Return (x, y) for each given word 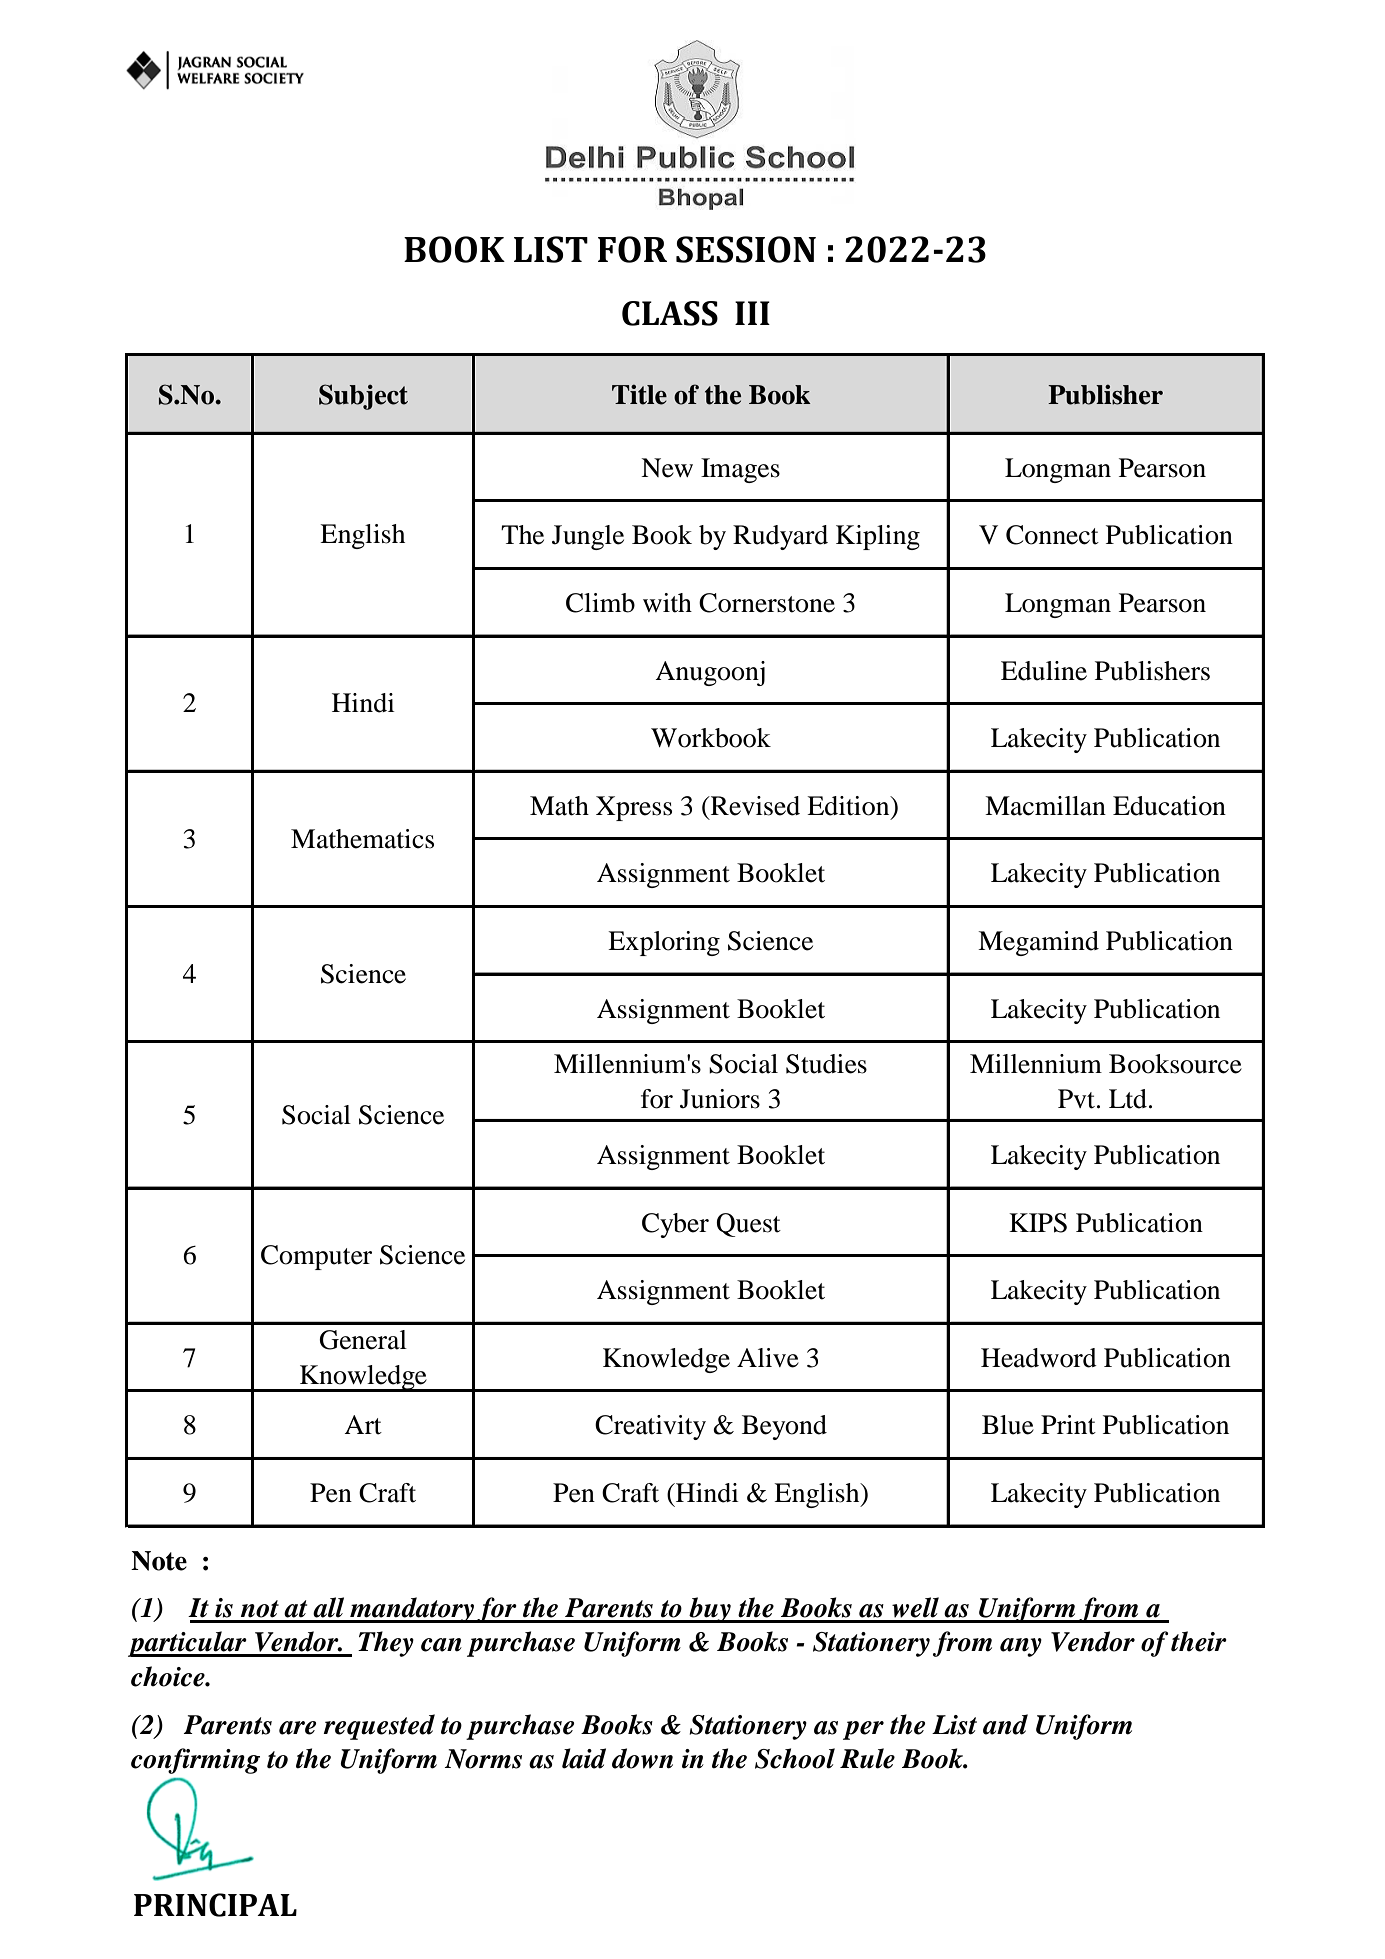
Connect (1052, 535)
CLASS (670, 313)
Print (1068, 1425)
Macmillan (1045, 806)
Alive (768, 1358)
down (642, 1758)
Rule (867, 1758)
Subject (363, 397)
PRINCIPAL (215, 1905)
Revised (754, 806)
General (363, 1340)
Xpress (634, 808)
